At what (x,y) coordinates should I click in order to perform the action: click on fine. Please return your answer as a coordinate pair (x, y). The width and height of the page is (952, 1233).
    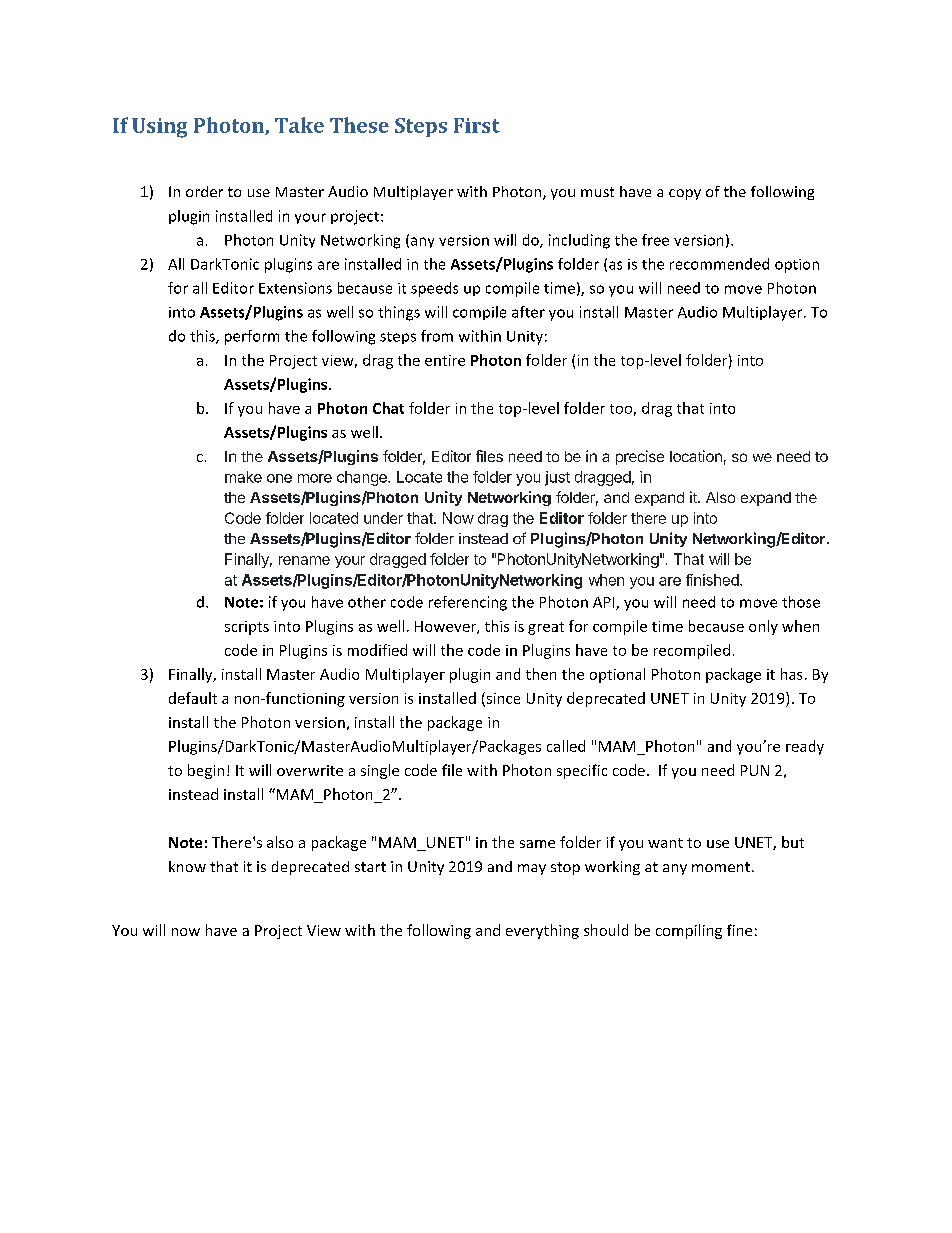
    Looking at the image, I should click on (739, 930).
